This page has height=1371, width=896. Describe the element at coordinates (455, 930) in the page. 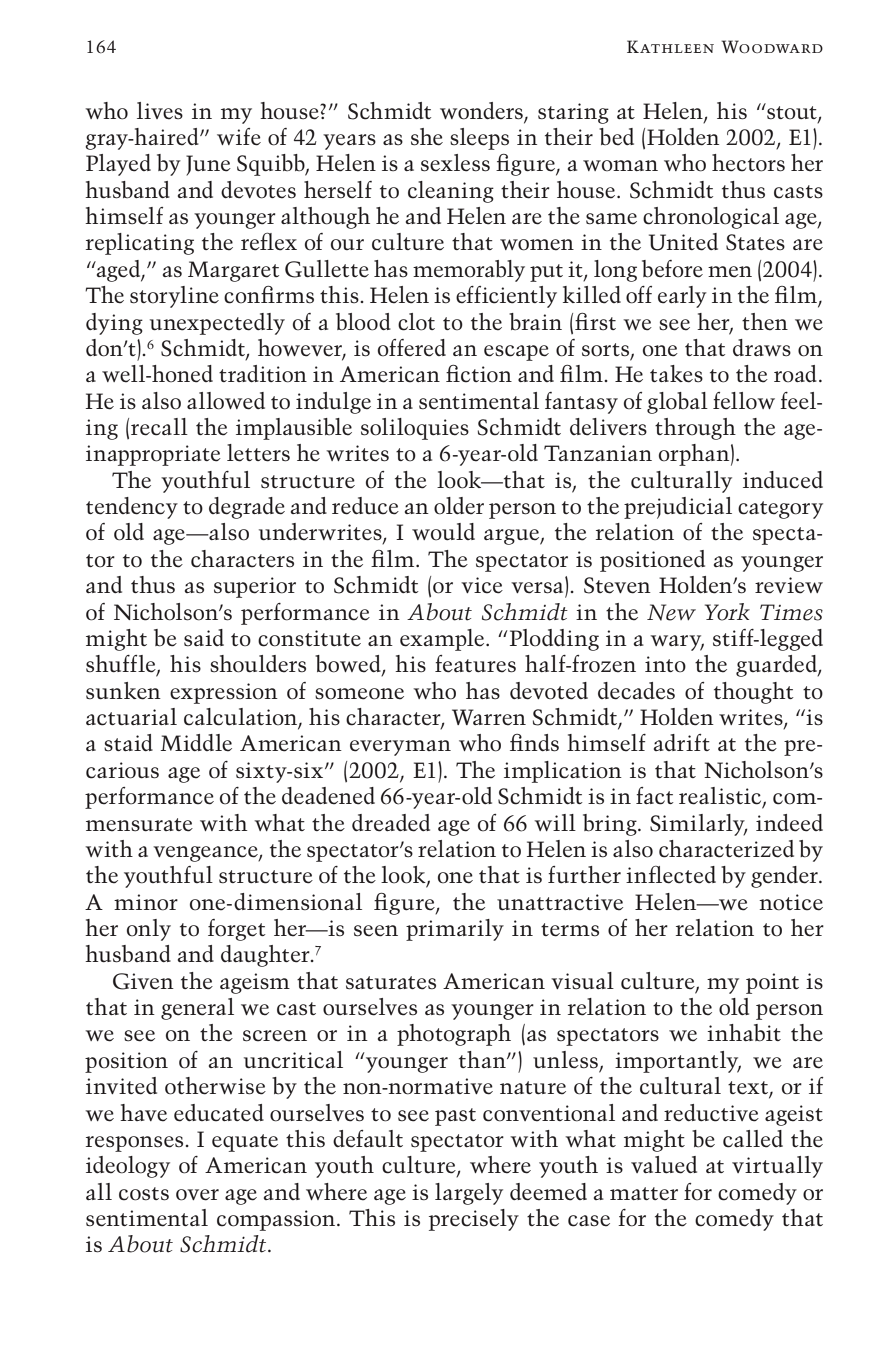

I see `primarily` at that location.
